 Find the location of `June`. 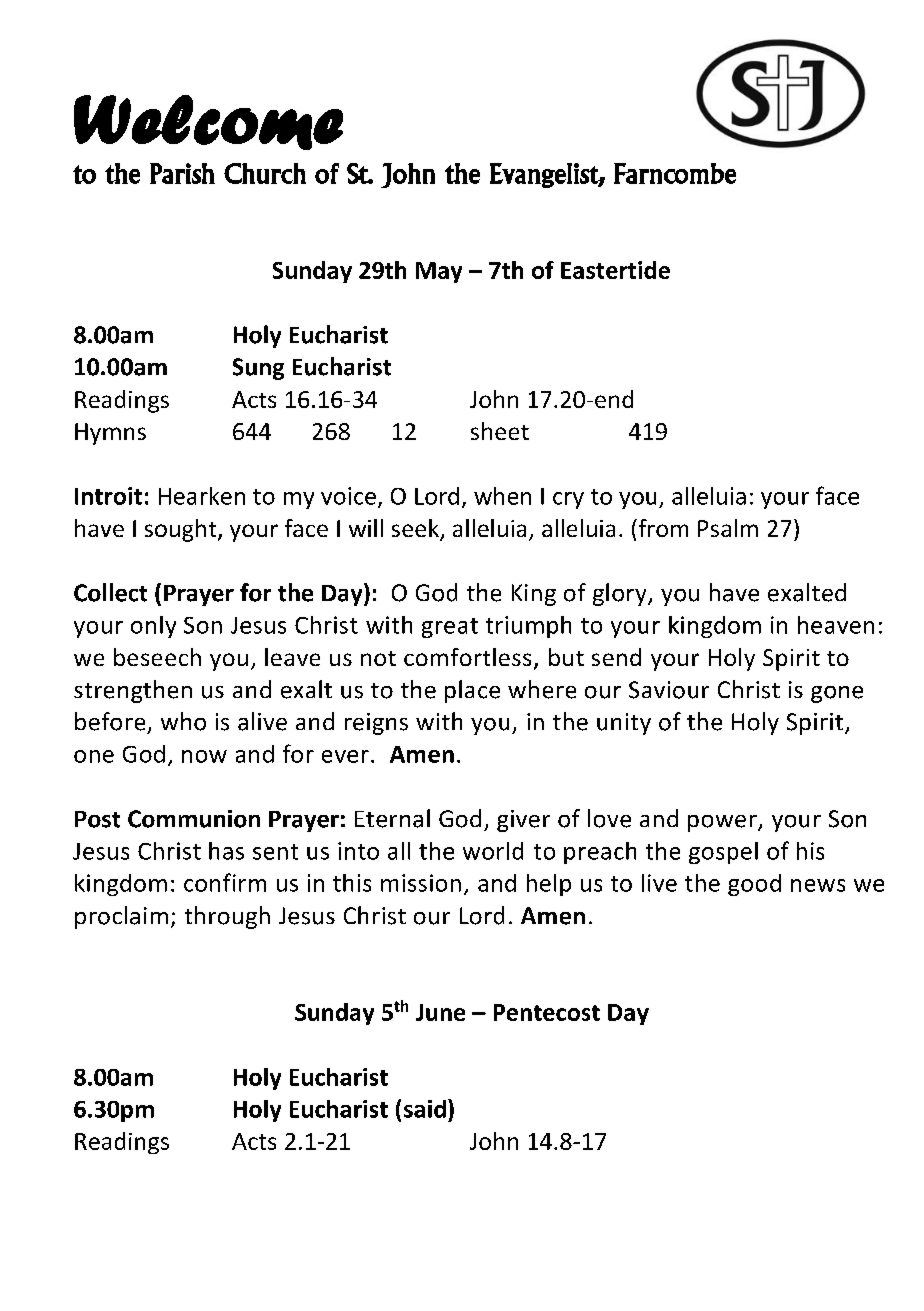

June is located at coordinates (440, 1012).
